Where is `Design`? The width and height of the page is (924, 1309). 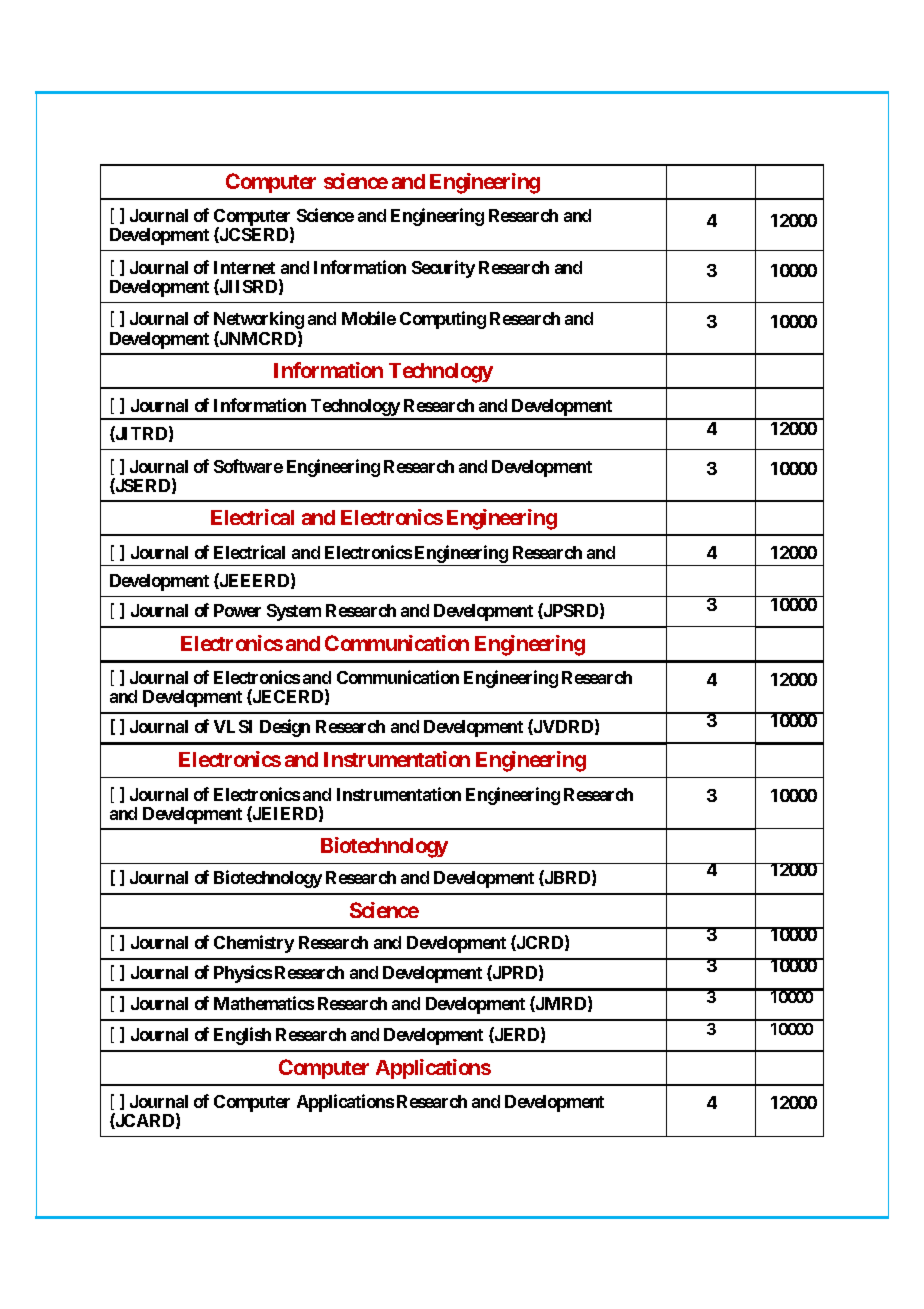 Design is located at coordinates (285, 728).
